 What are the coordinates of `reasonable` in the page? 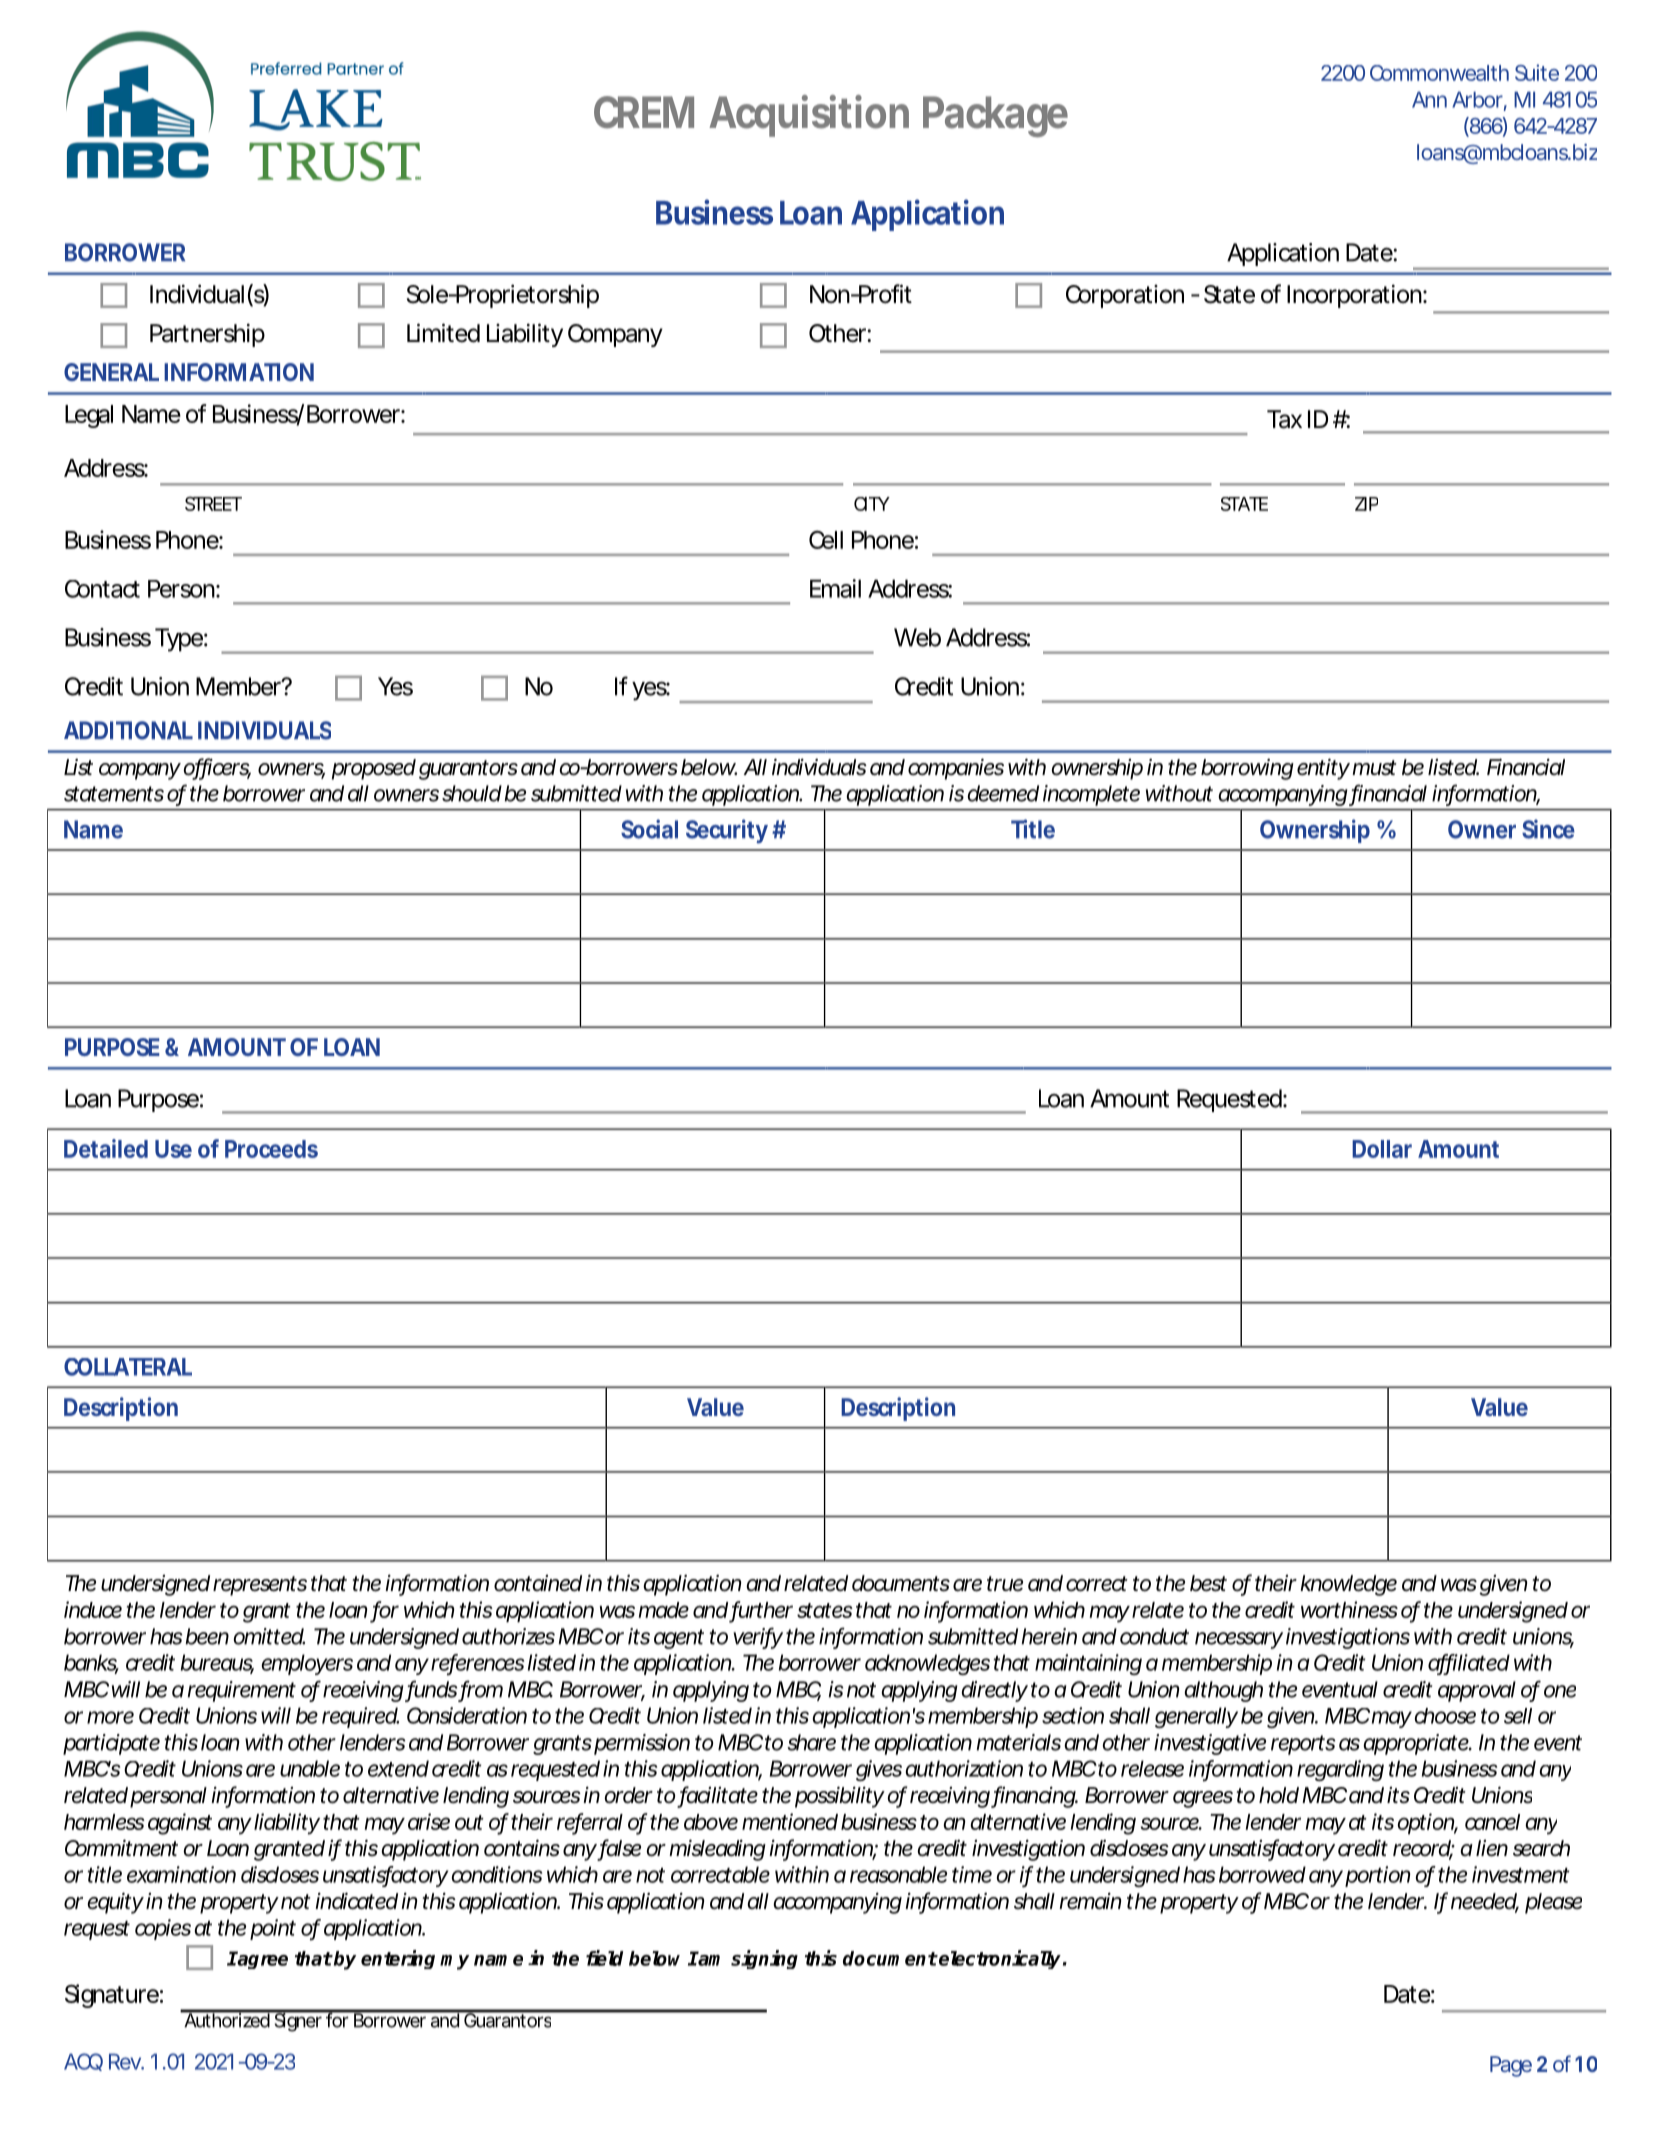 It's located at (898, 1874).
